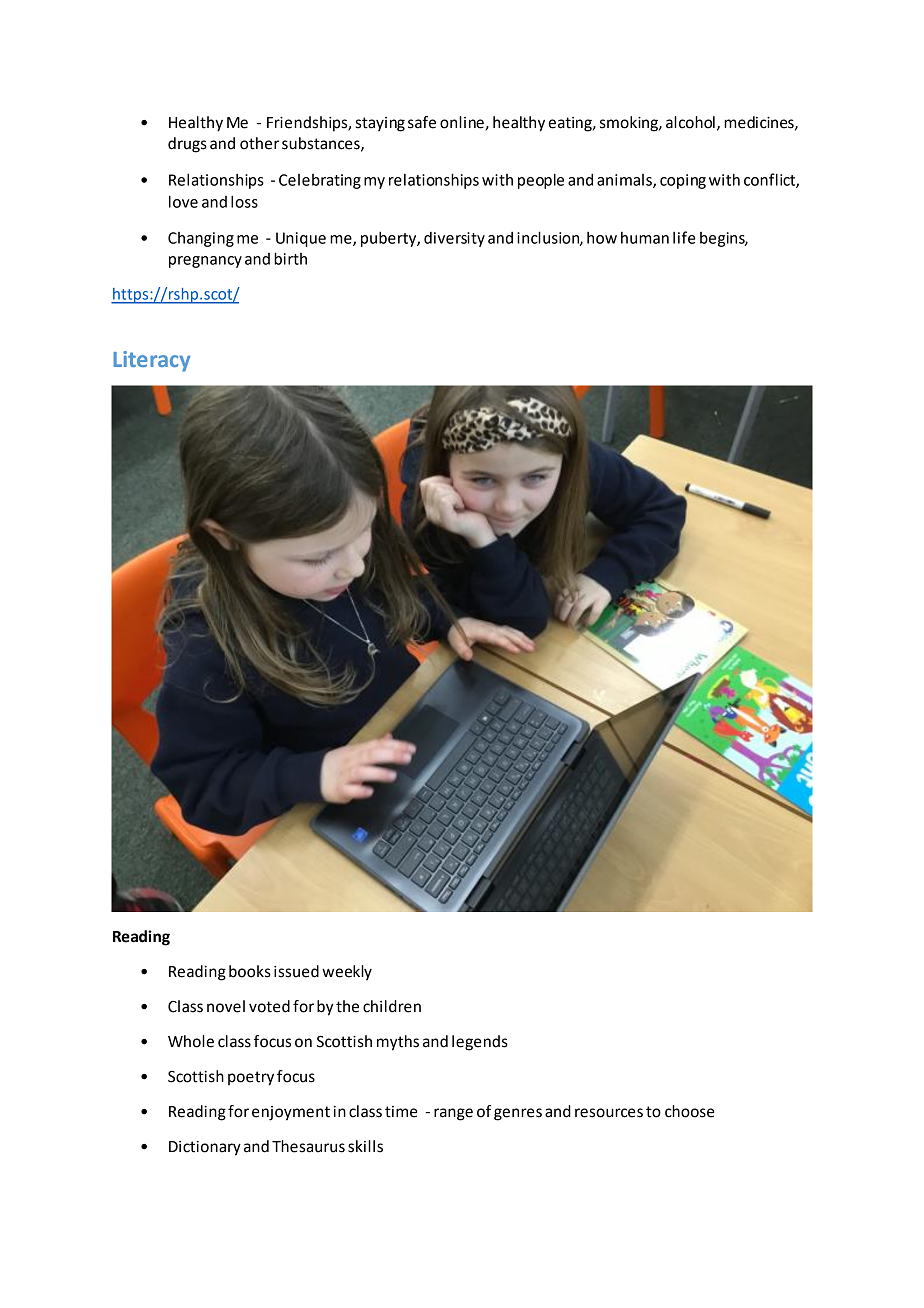 This screenshot has height=1308, width=924. What do you see at coordinates (205, 1148) in the screenshot?
I see `Dictionary` at bounding box center [205, 1148].
